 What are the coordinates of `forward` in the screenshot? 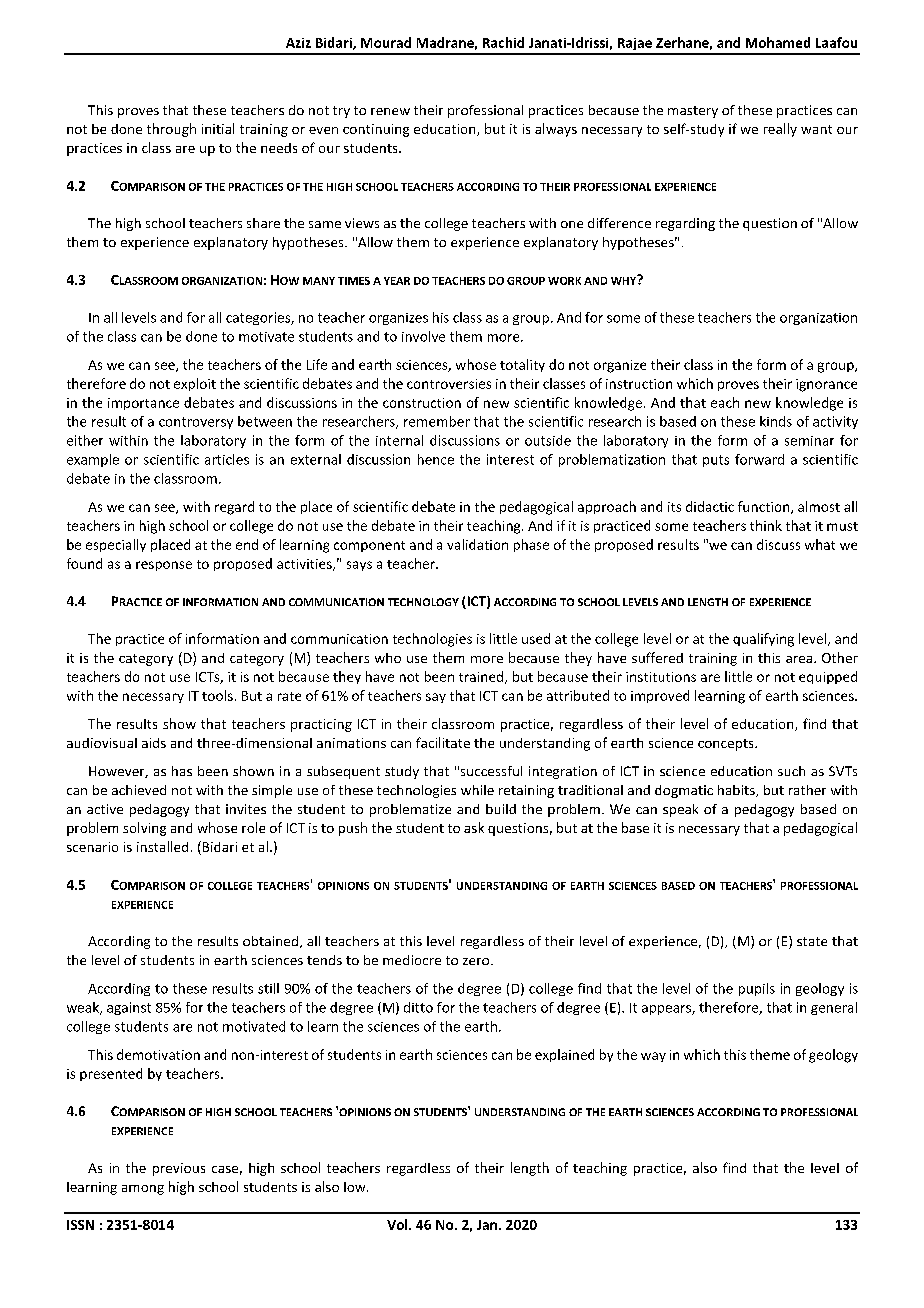 It's located at (759, 459).
